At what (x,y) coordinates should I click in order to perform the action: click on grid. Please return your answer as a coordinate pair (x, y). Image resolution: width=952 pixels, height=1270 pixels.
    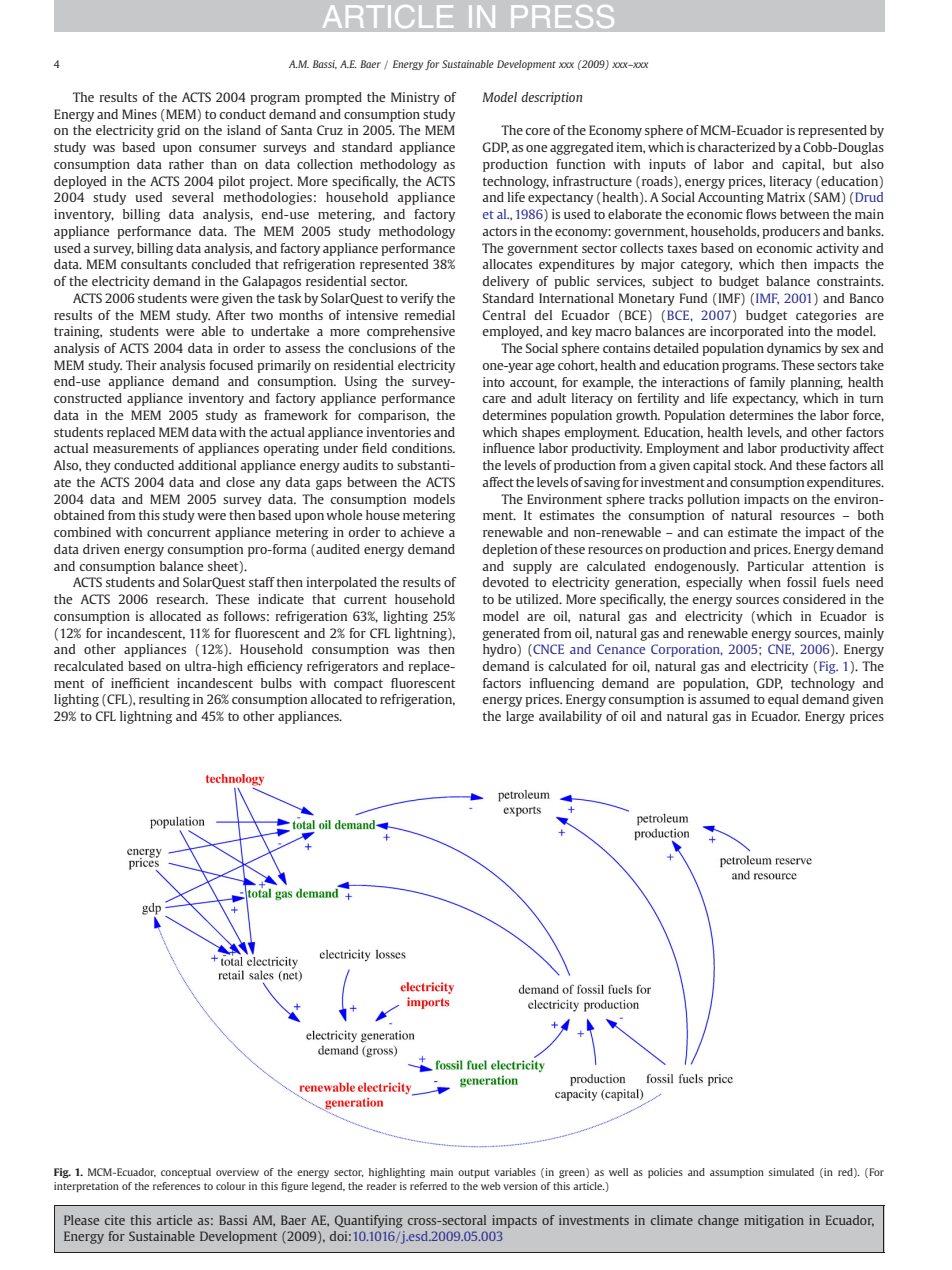
    Looking at the image, I should click on (168, 131).
